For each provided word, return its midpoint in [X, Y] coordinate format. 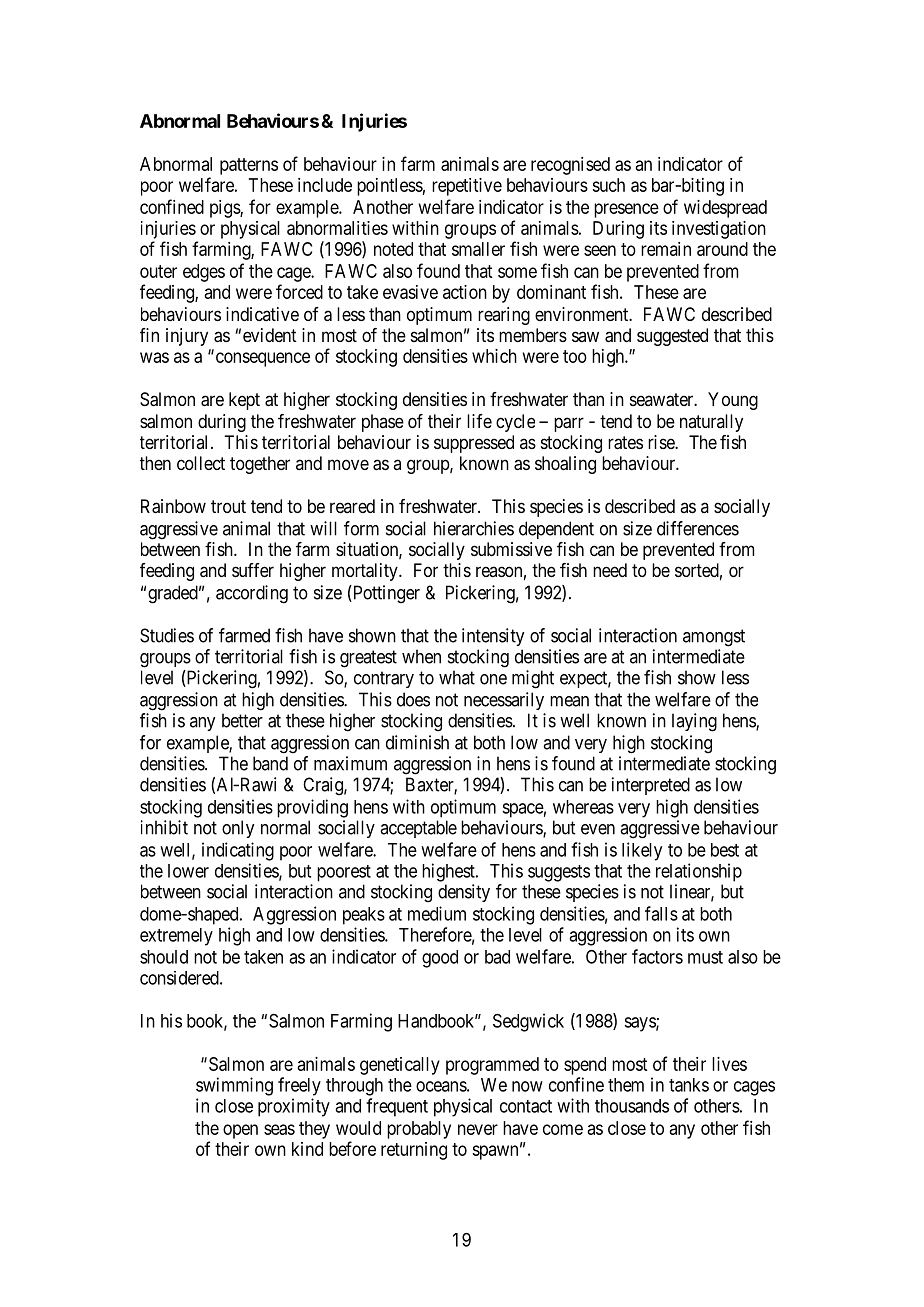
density [464, 893]
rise [662, 442]
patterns [249, 166]
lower [188, 871]
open [240, 1131]
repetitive [467, 187]
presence [626, 210]
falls [661, 913]
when [421, 656]
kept [244, 401]
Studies [167, 635]
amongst [714, 638]
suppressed [474, 444]
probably [419, 1130]
